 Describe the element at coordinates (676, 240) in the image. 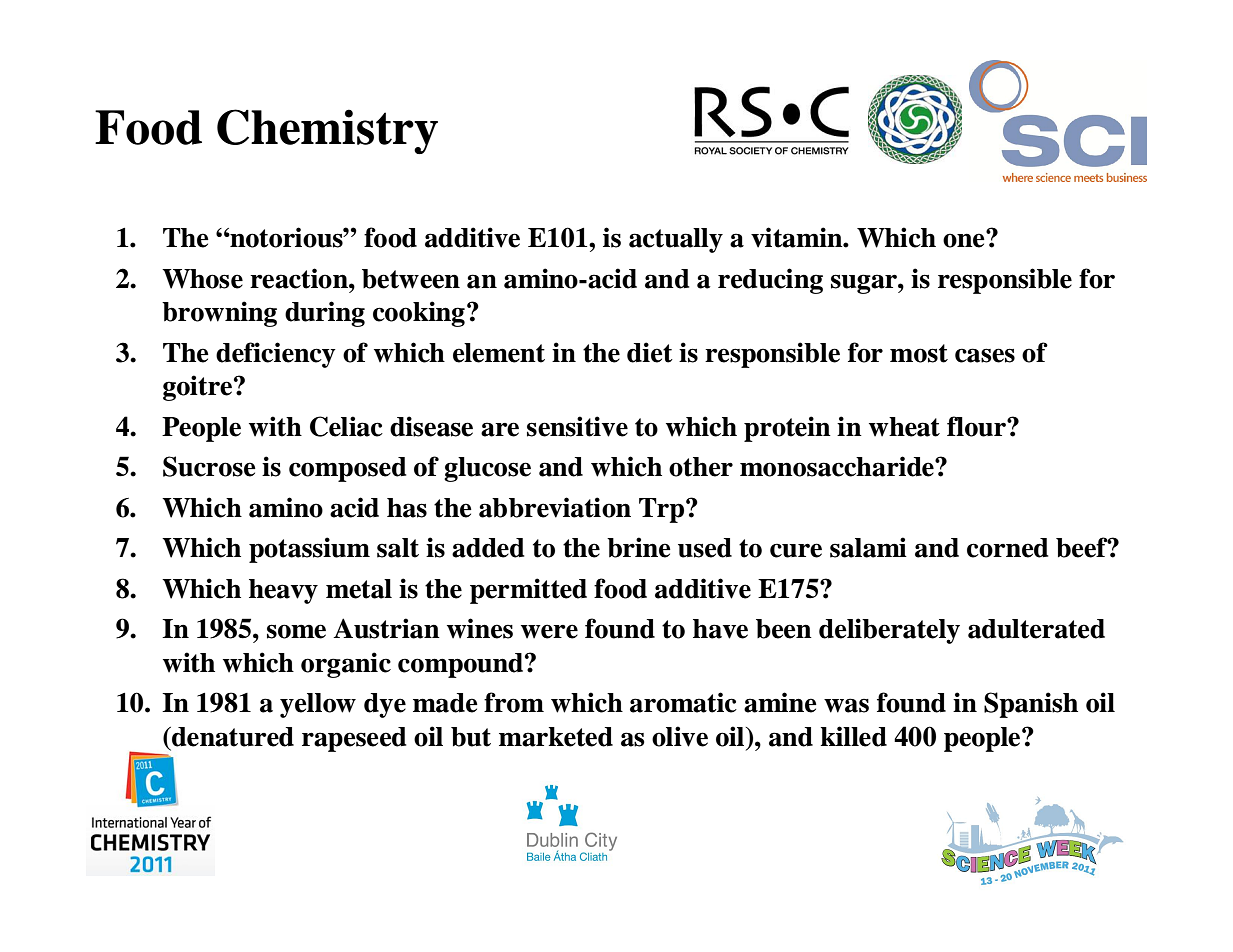

I see `actually` at that location.
